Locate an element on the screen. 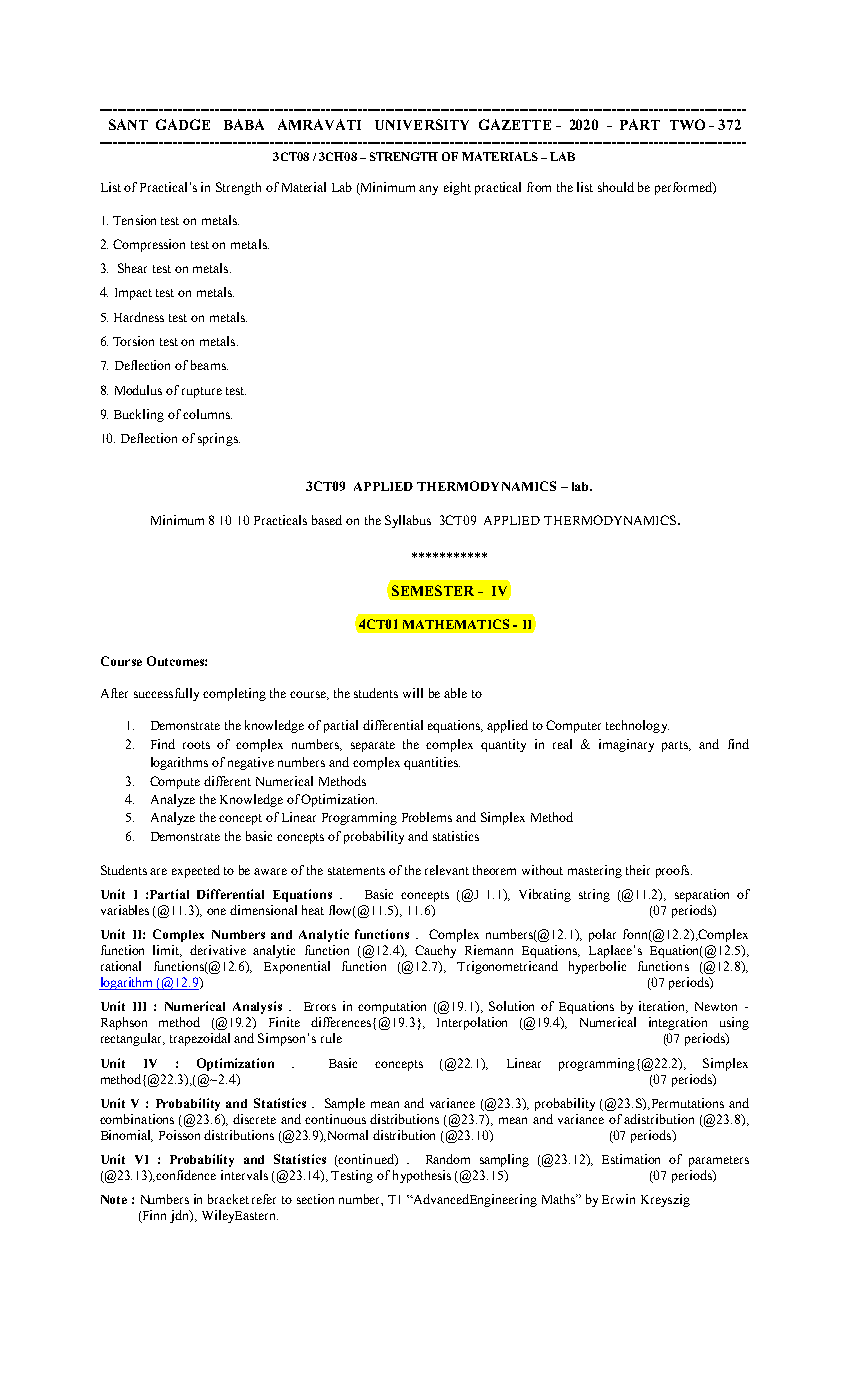  UNIVERSITY is located at coordinates (422, 124).
